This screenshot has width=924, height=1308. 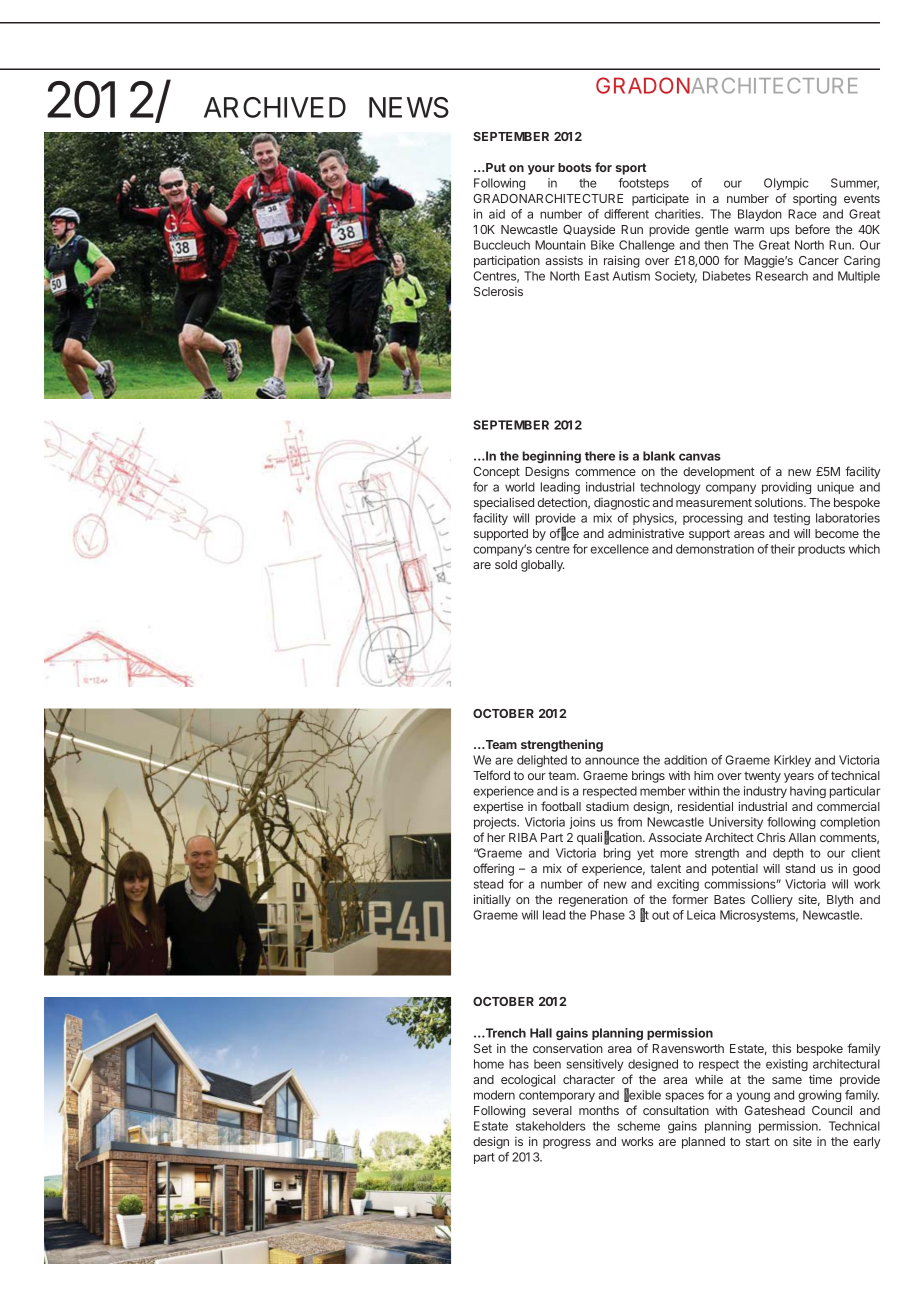 What do you see at coordinates (488, 884) in the screenshot?
I see `stead` at bounding box center [488, 884].
